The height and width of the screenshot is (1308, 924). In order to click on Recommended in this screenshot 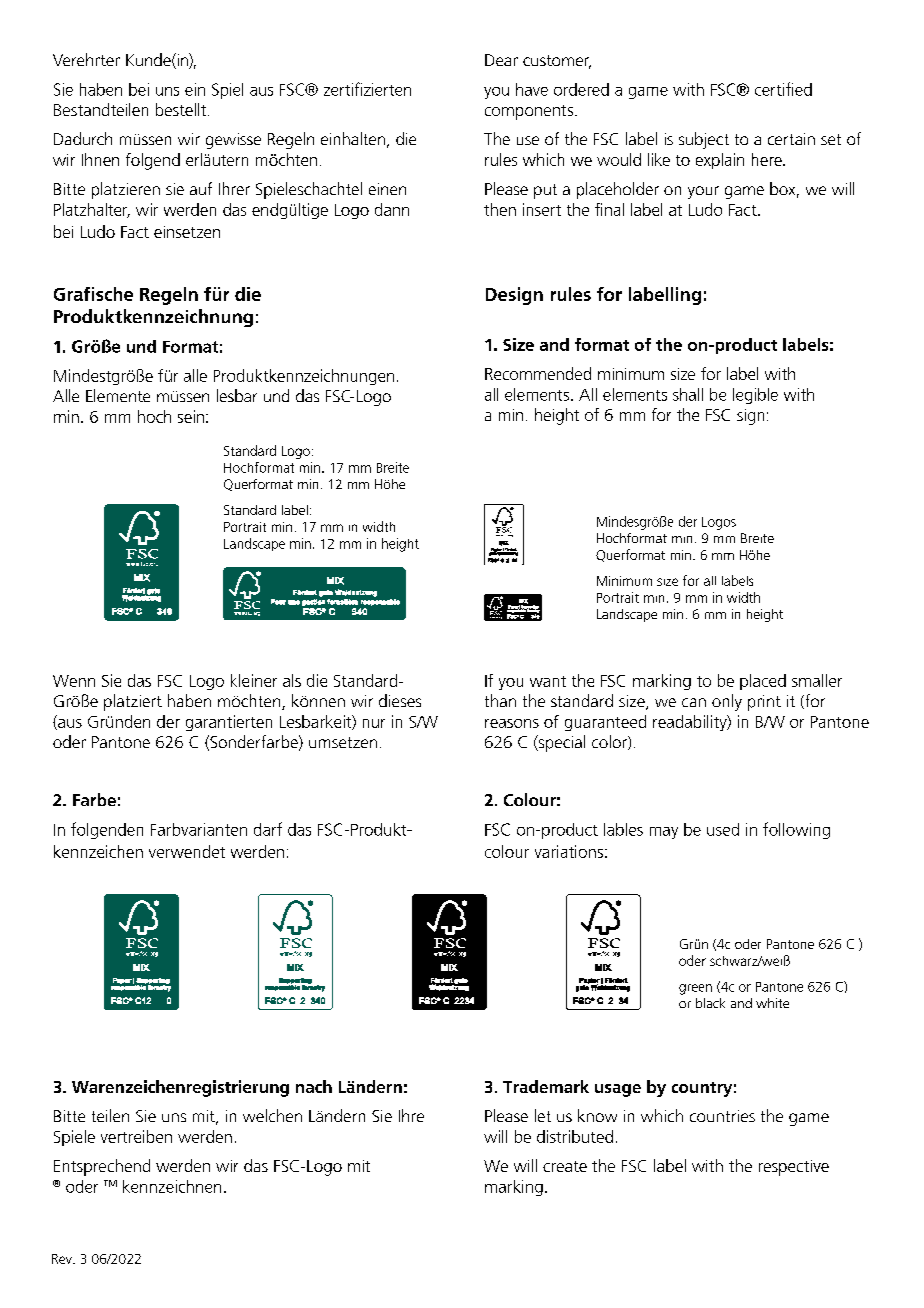, I will do `click(538, 373)`.
